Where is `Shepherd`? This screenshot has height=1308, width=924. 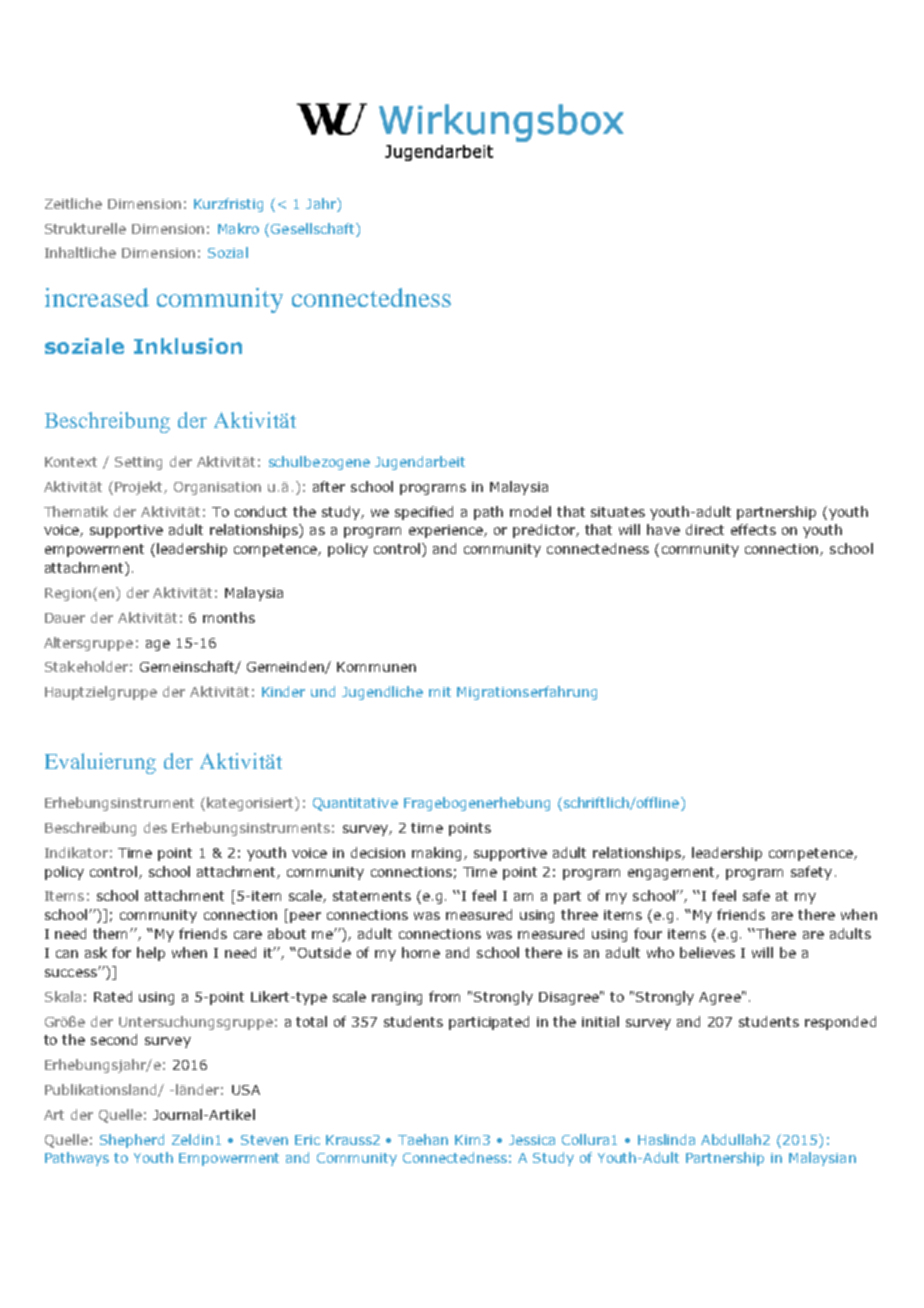
Shepherd is located at coordinates (132, 1141).
